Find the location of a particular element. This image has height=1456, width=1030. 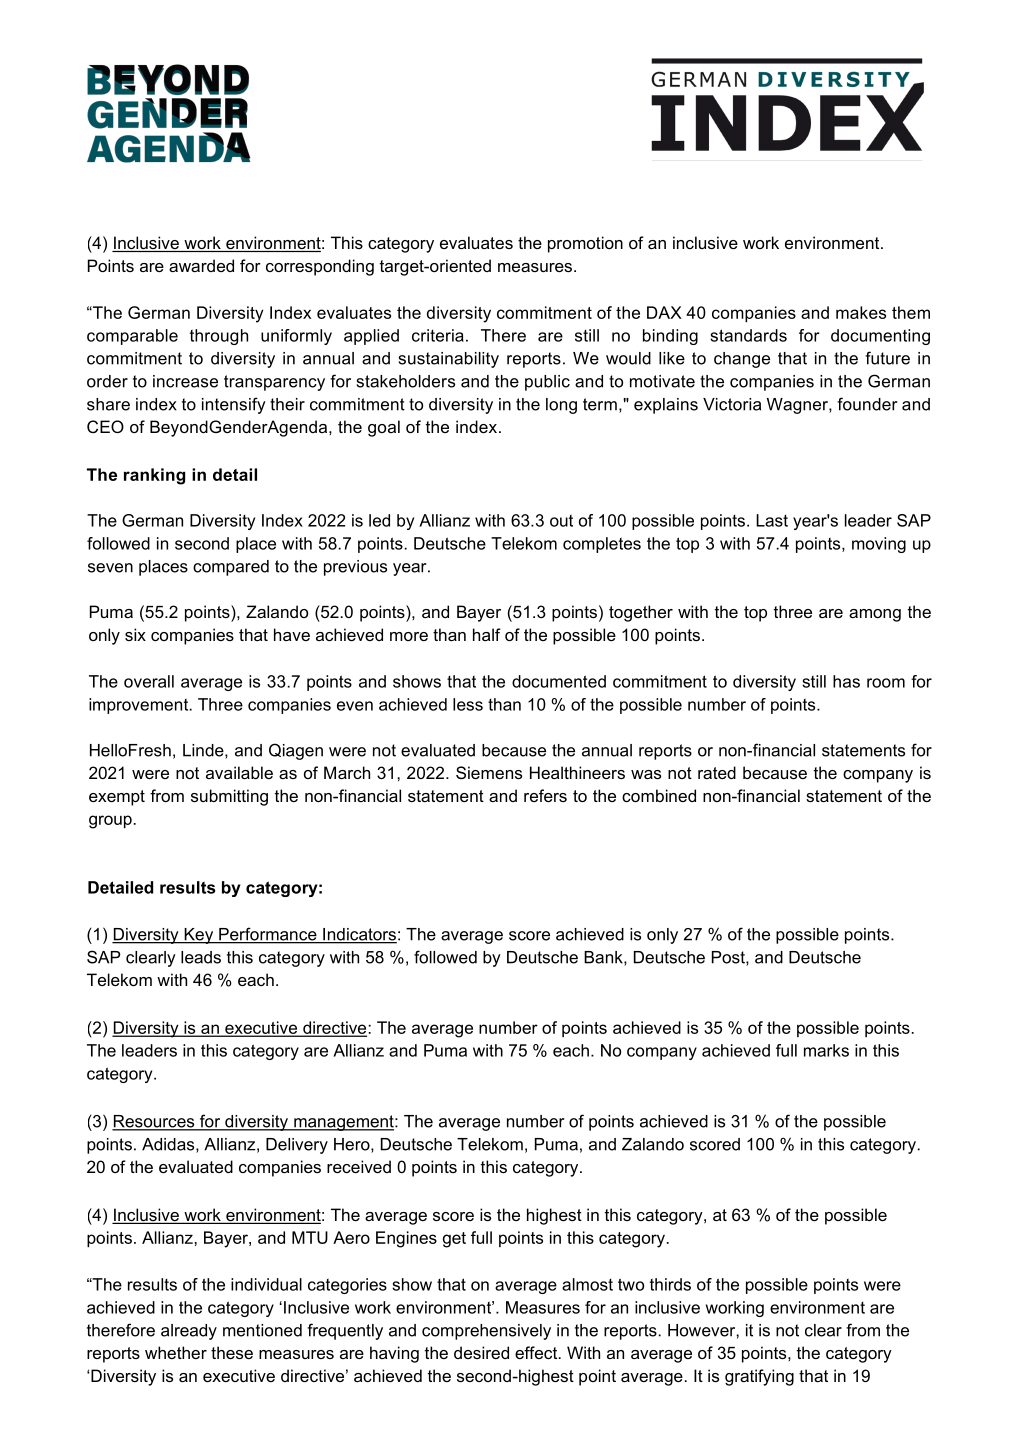

refers is located at coordinates (545, 795).
